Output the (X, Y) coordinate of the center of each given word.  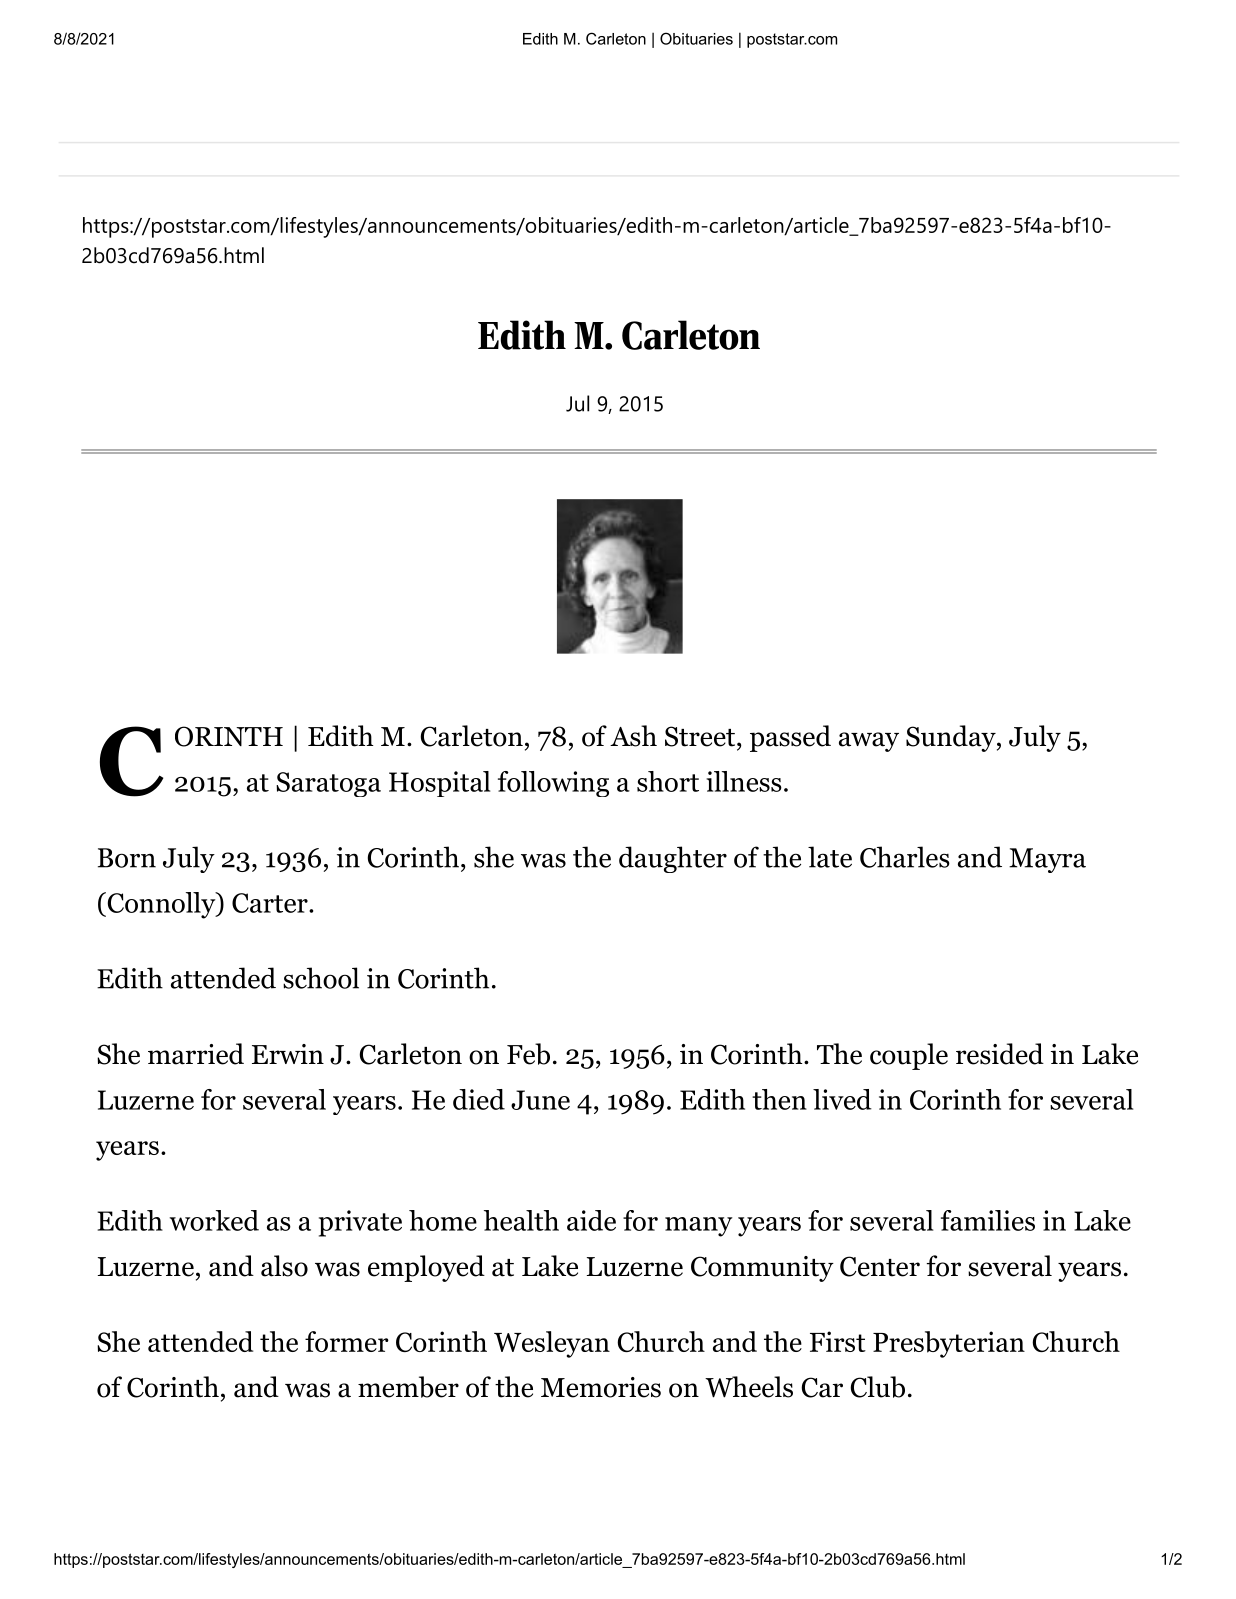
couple (909, 1056)
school (321, 978)
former (347, 1341)
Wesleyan (552, 1344)
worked (214, 1220)
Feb (528, 1054)
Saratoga (328, 784)
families (988, 1220)
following (553, 784)
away (869, 742)
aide (591, 1220)
